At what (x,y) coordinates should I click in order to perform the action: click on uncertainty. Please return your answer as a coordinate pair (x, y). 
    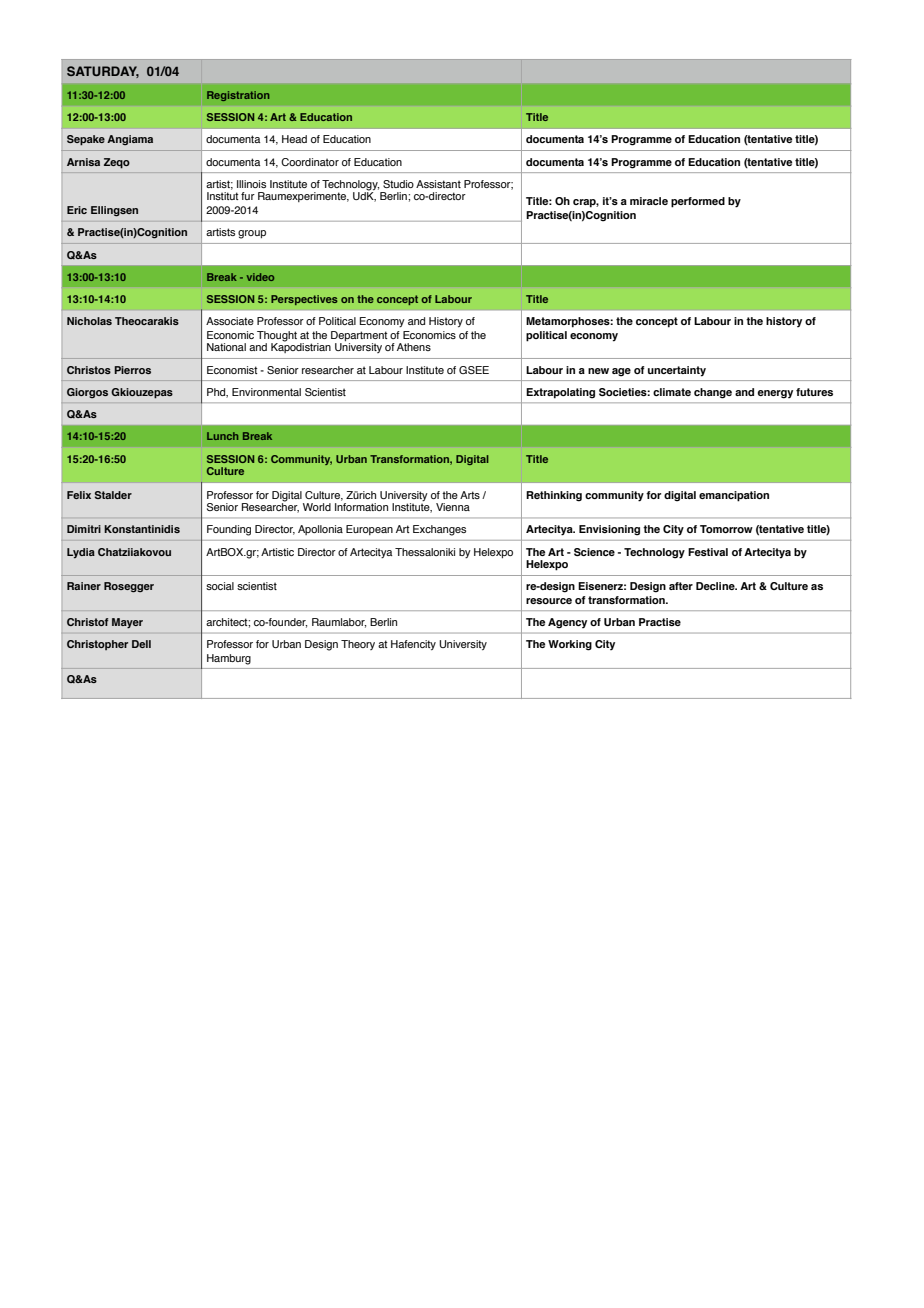
    Looking at the image, I should click on (677, 371).
